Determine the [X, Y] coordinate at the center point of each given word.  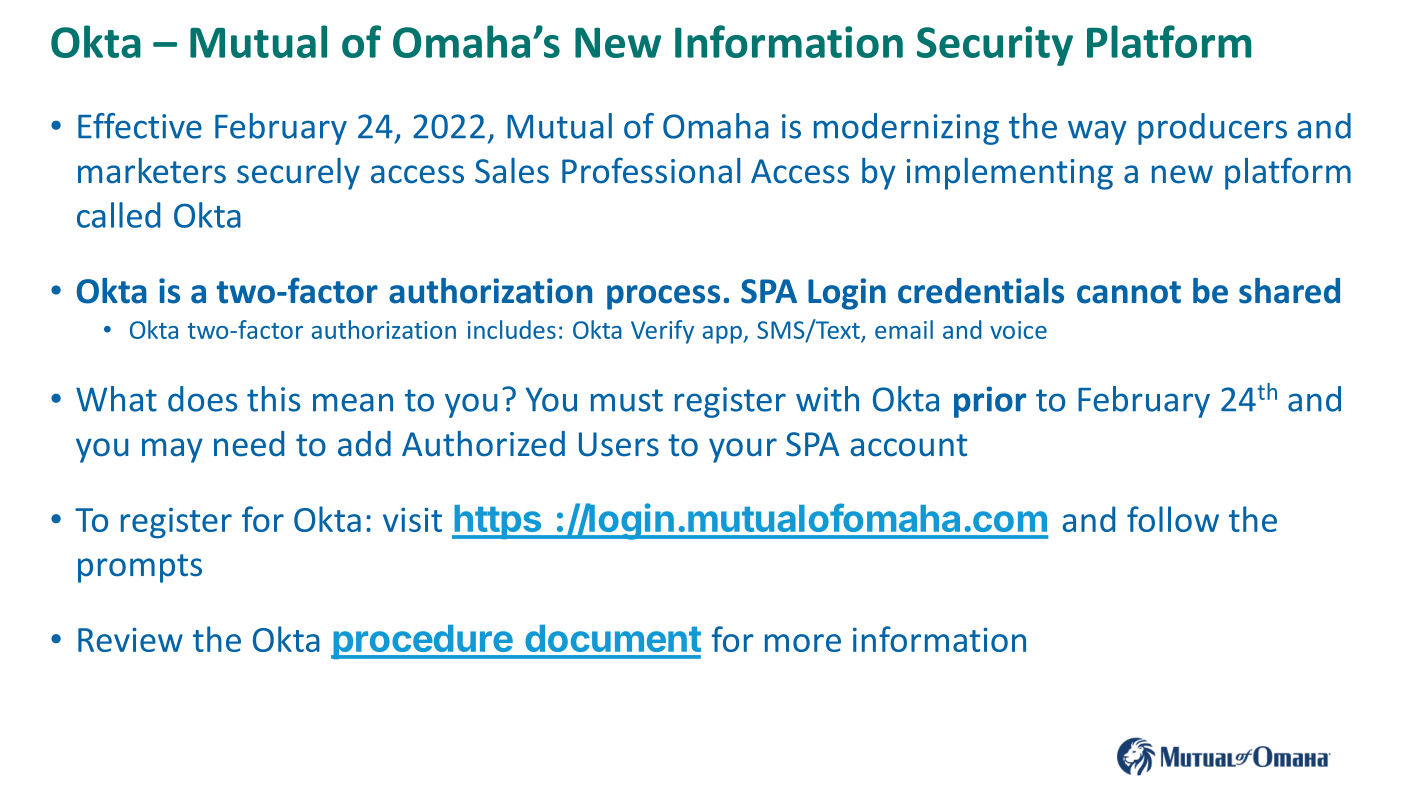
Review [130, 639]
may [172, 450]
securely [298, 174]
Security [995, 46]
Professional [651, 170]
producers [1212, 129]
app [723, 335]
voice [1018, 330]
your [743, 450]
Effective [140, 126]
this [273, 399]
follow [1173, 519]
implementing [1009, 174]
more [803, 643]
